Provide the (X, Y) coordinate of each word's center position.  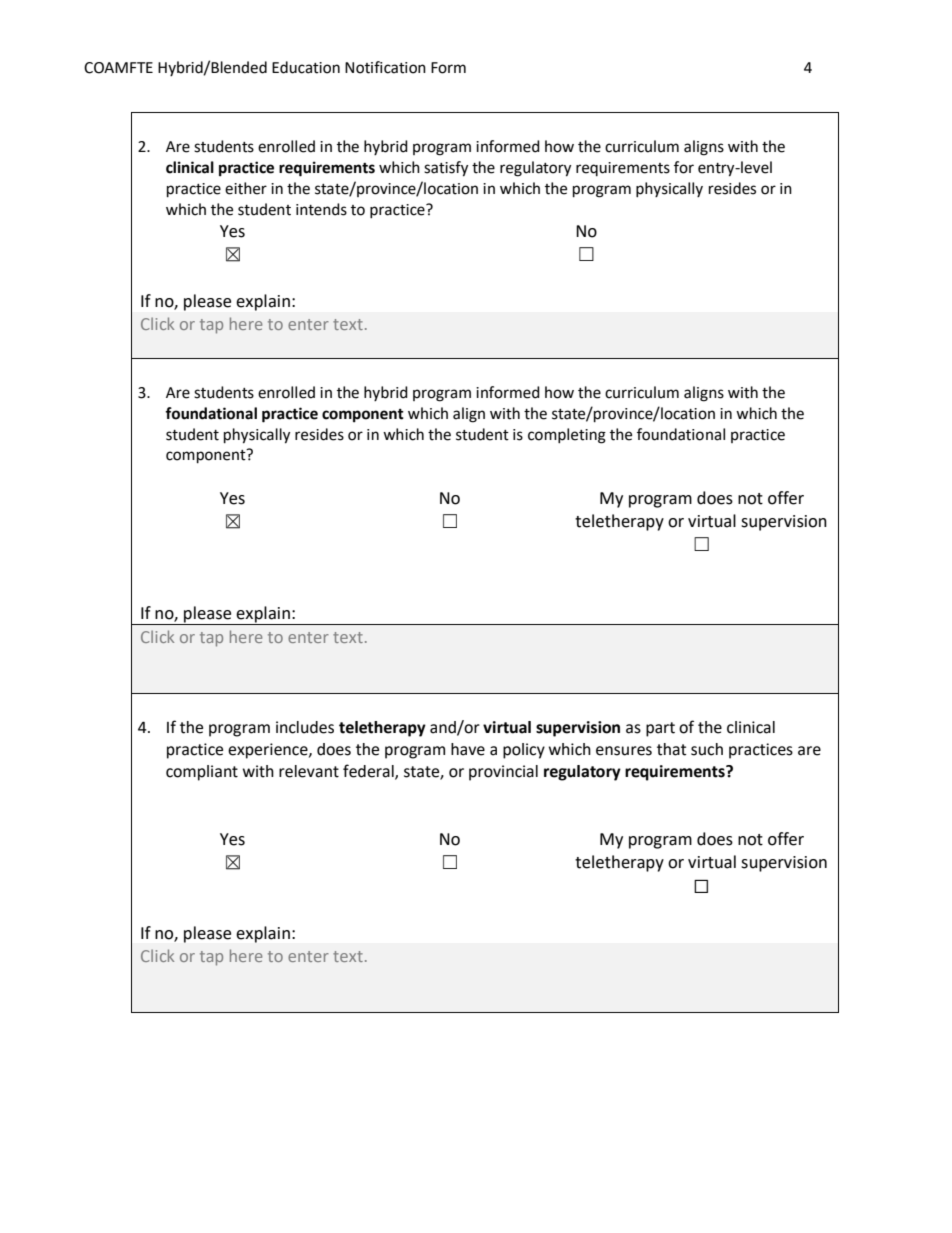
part (660, 729)
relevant (309, 771)
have (468, 749)
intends (321, 209)
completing (567, 436)
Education (306, 67)
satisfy (446, 169)
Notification (385, 67)
